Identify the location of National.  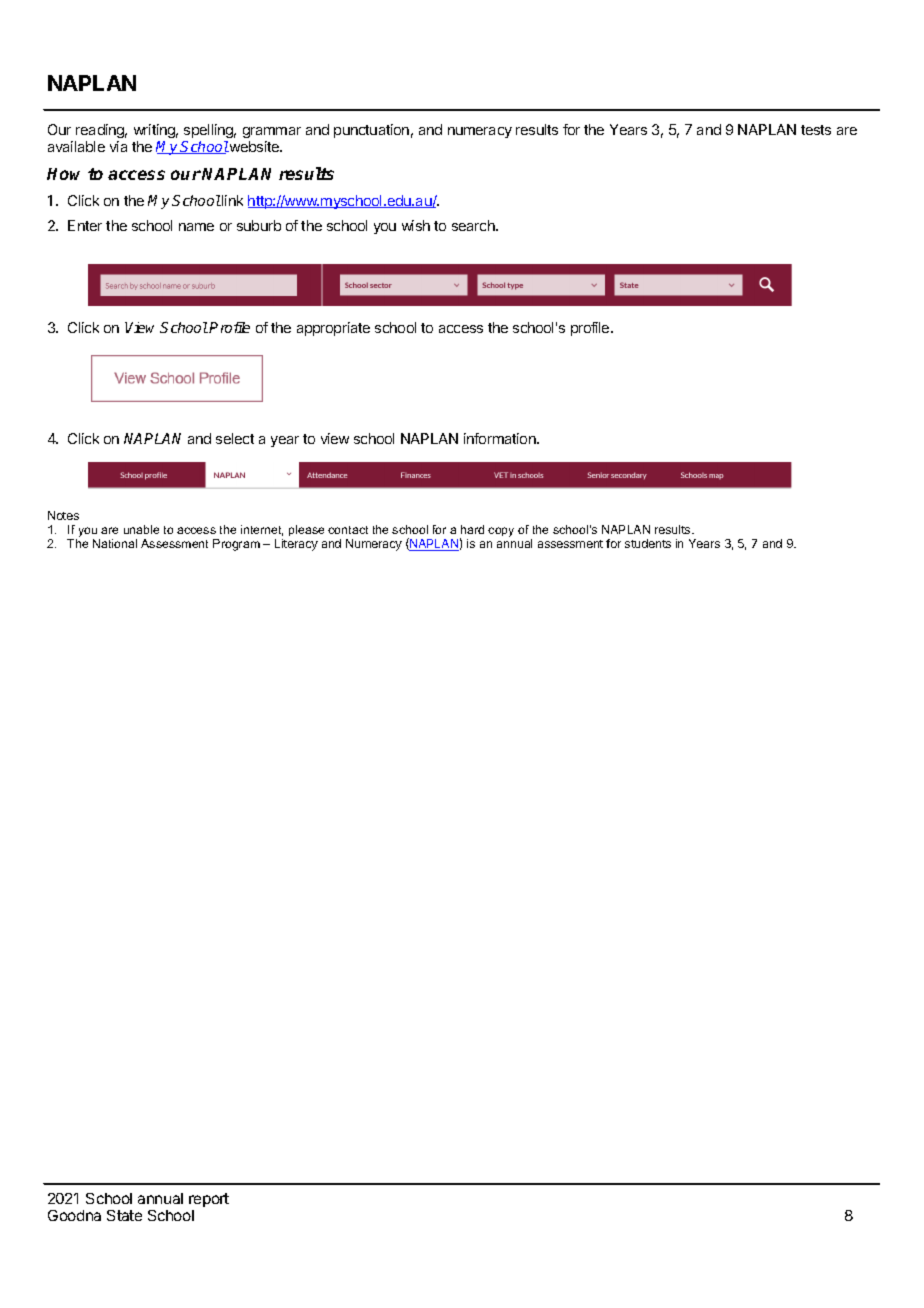
(115, 543).
